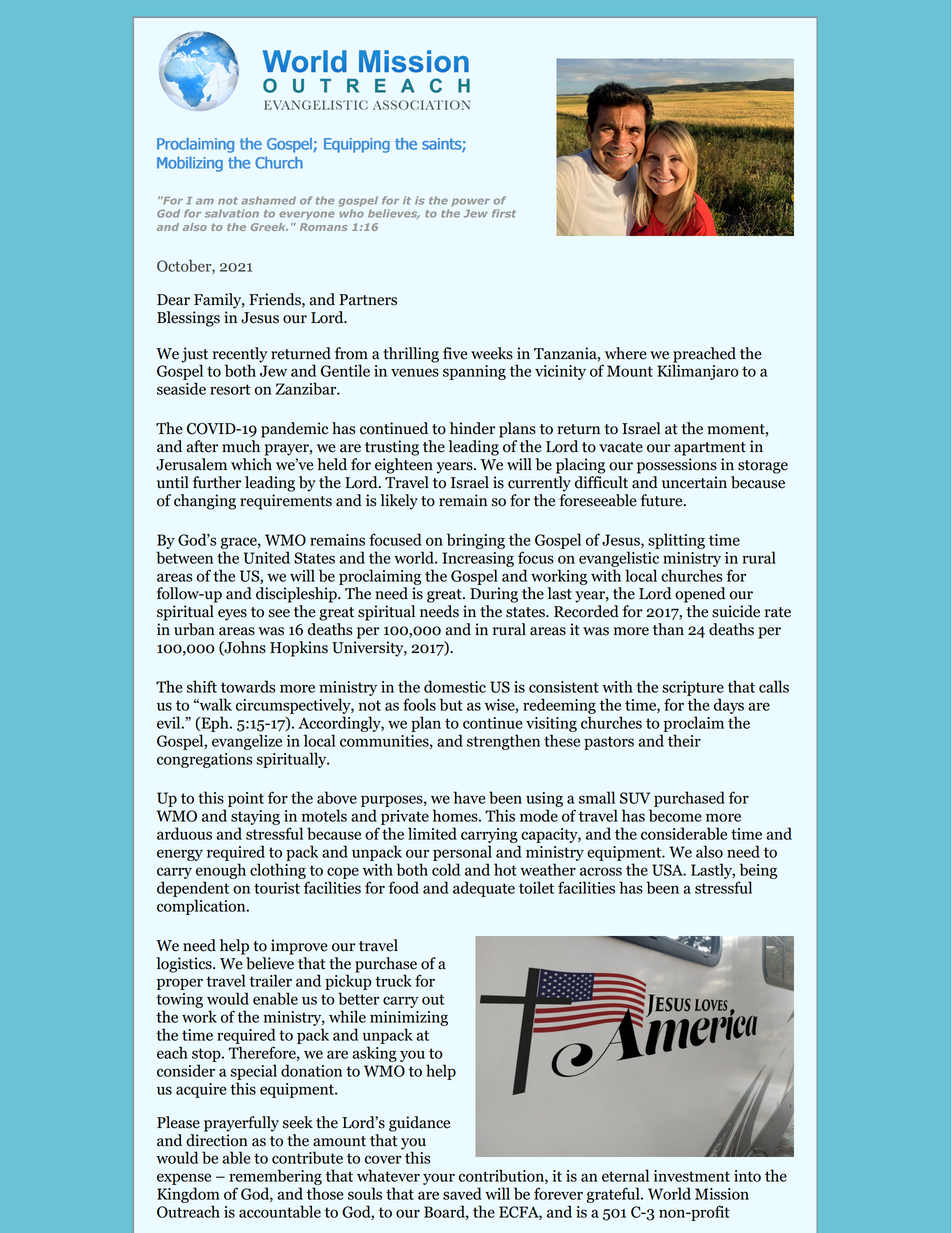 The height and width of the document is (1233, 952). I want to click on contribution, so click(502, 1176).
